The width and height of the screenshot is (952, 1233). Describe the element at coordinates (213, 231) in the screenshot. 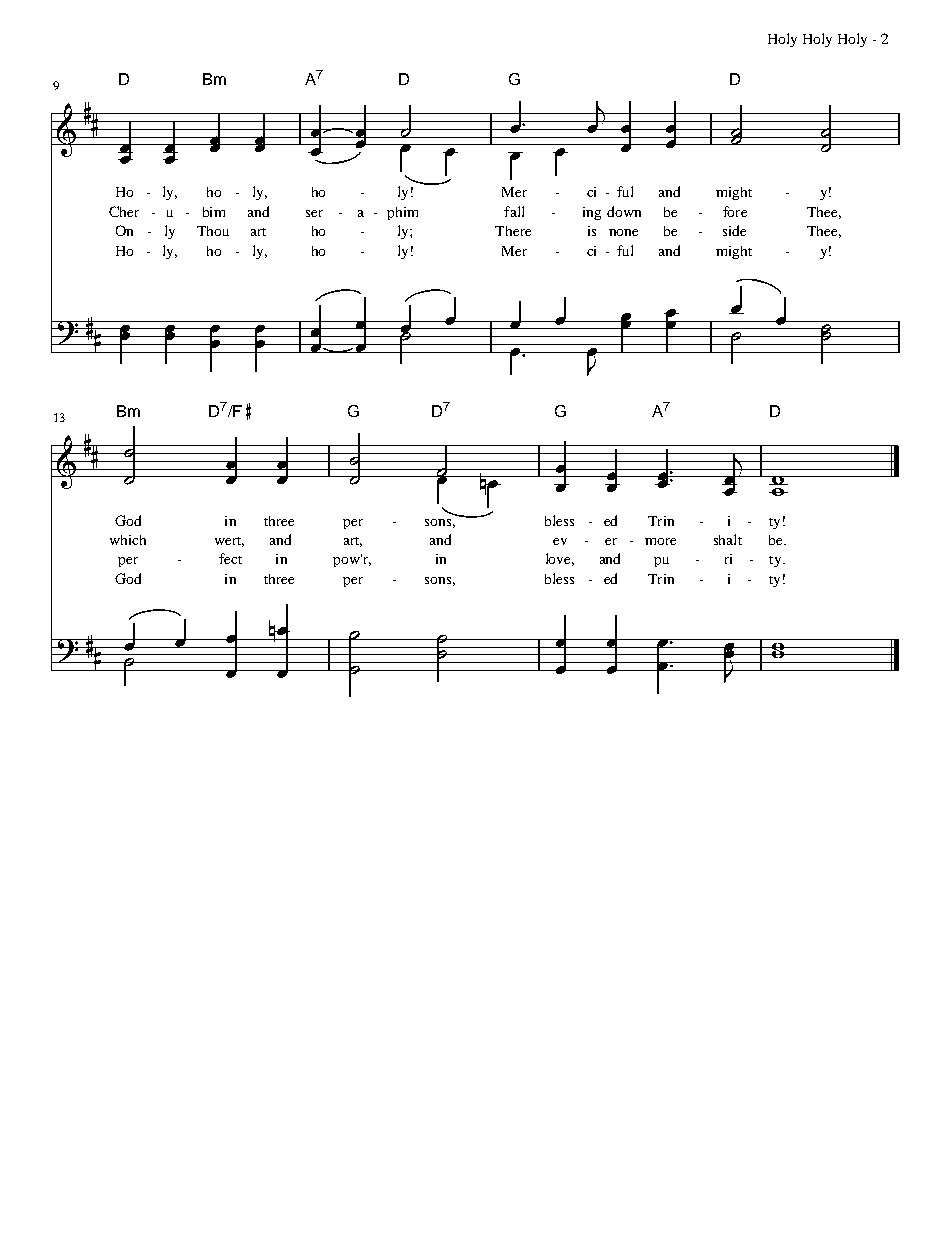

I see `Thou` at that location.
